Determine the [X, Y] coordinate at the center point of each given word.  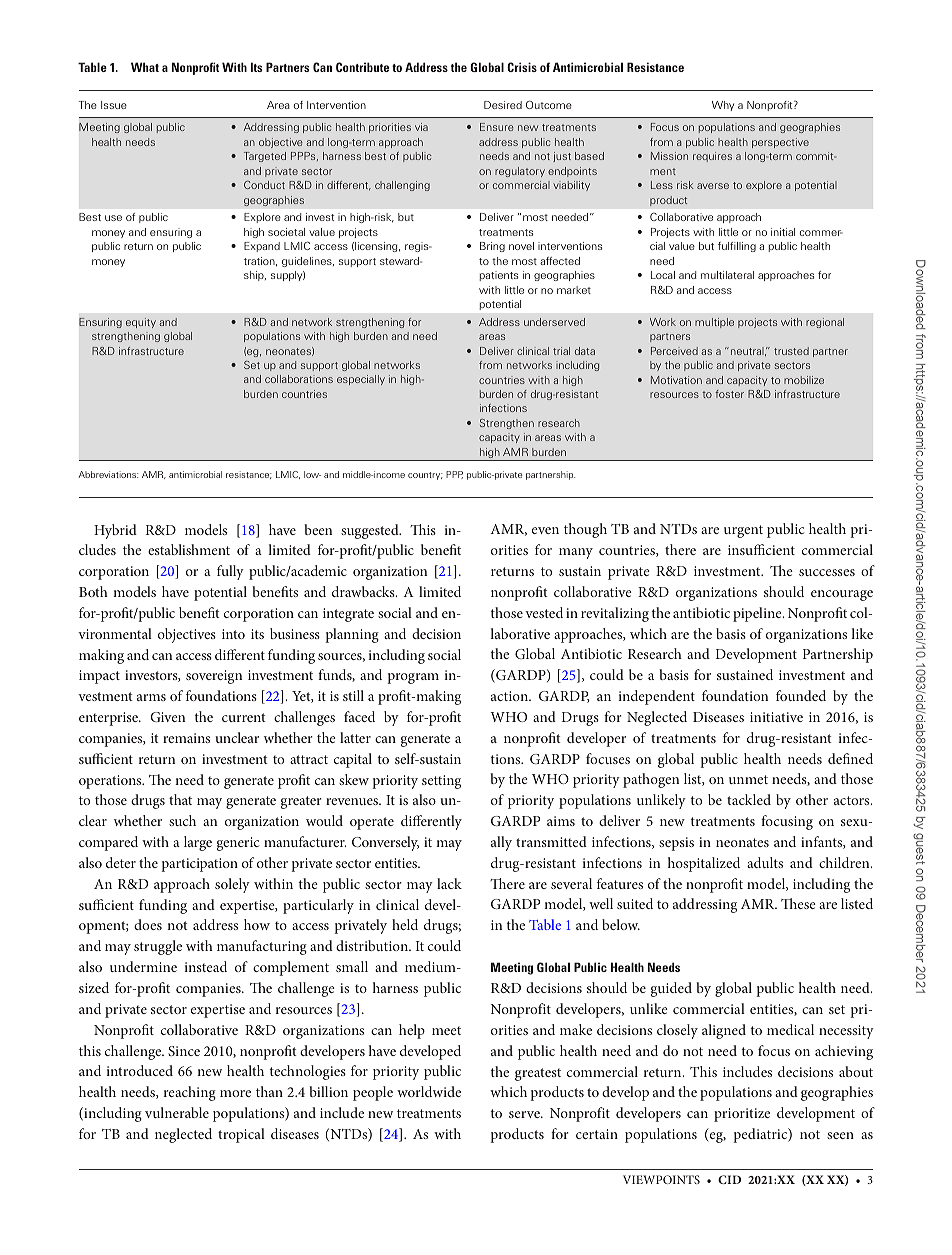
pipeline [758, 614]
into [233, 634]
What [145, 67]
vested [544, 612]
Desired [503, 105]
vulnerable [177, 1112]
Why [723, 106]
